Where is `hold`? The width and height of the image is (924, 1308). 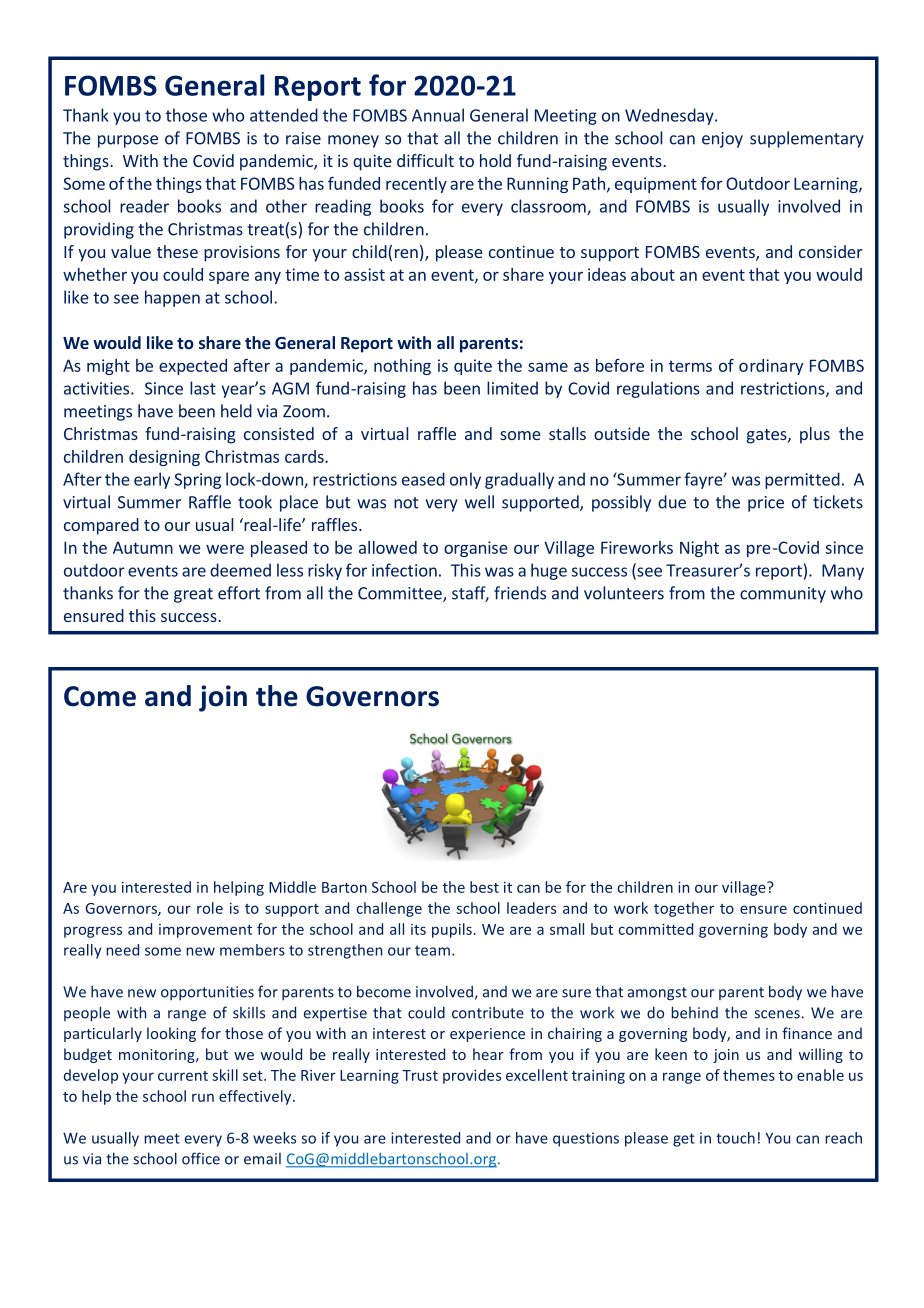
hold is located at coordinates (495, 160).
